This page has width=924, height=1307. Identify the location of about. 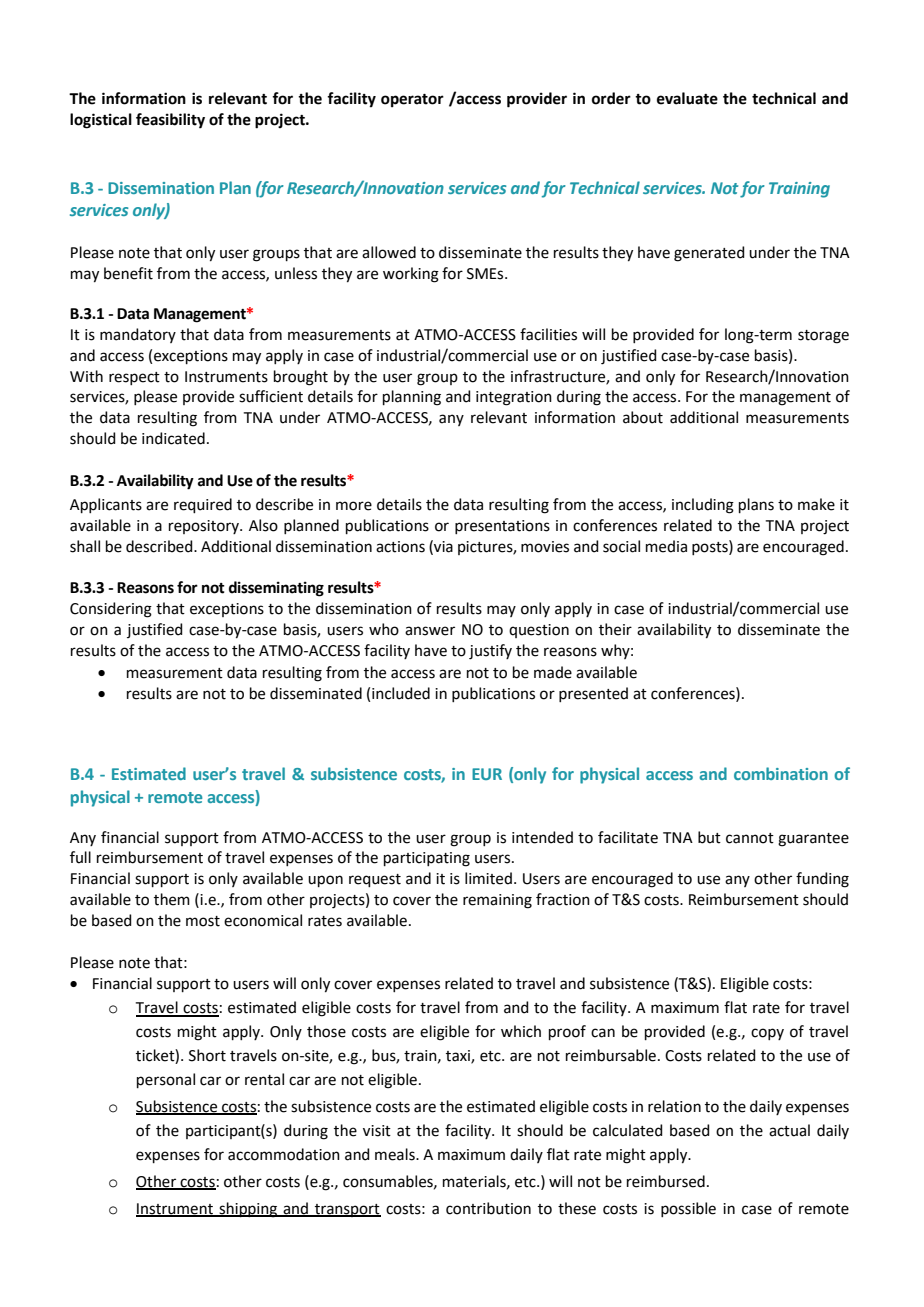
(643, 417).
